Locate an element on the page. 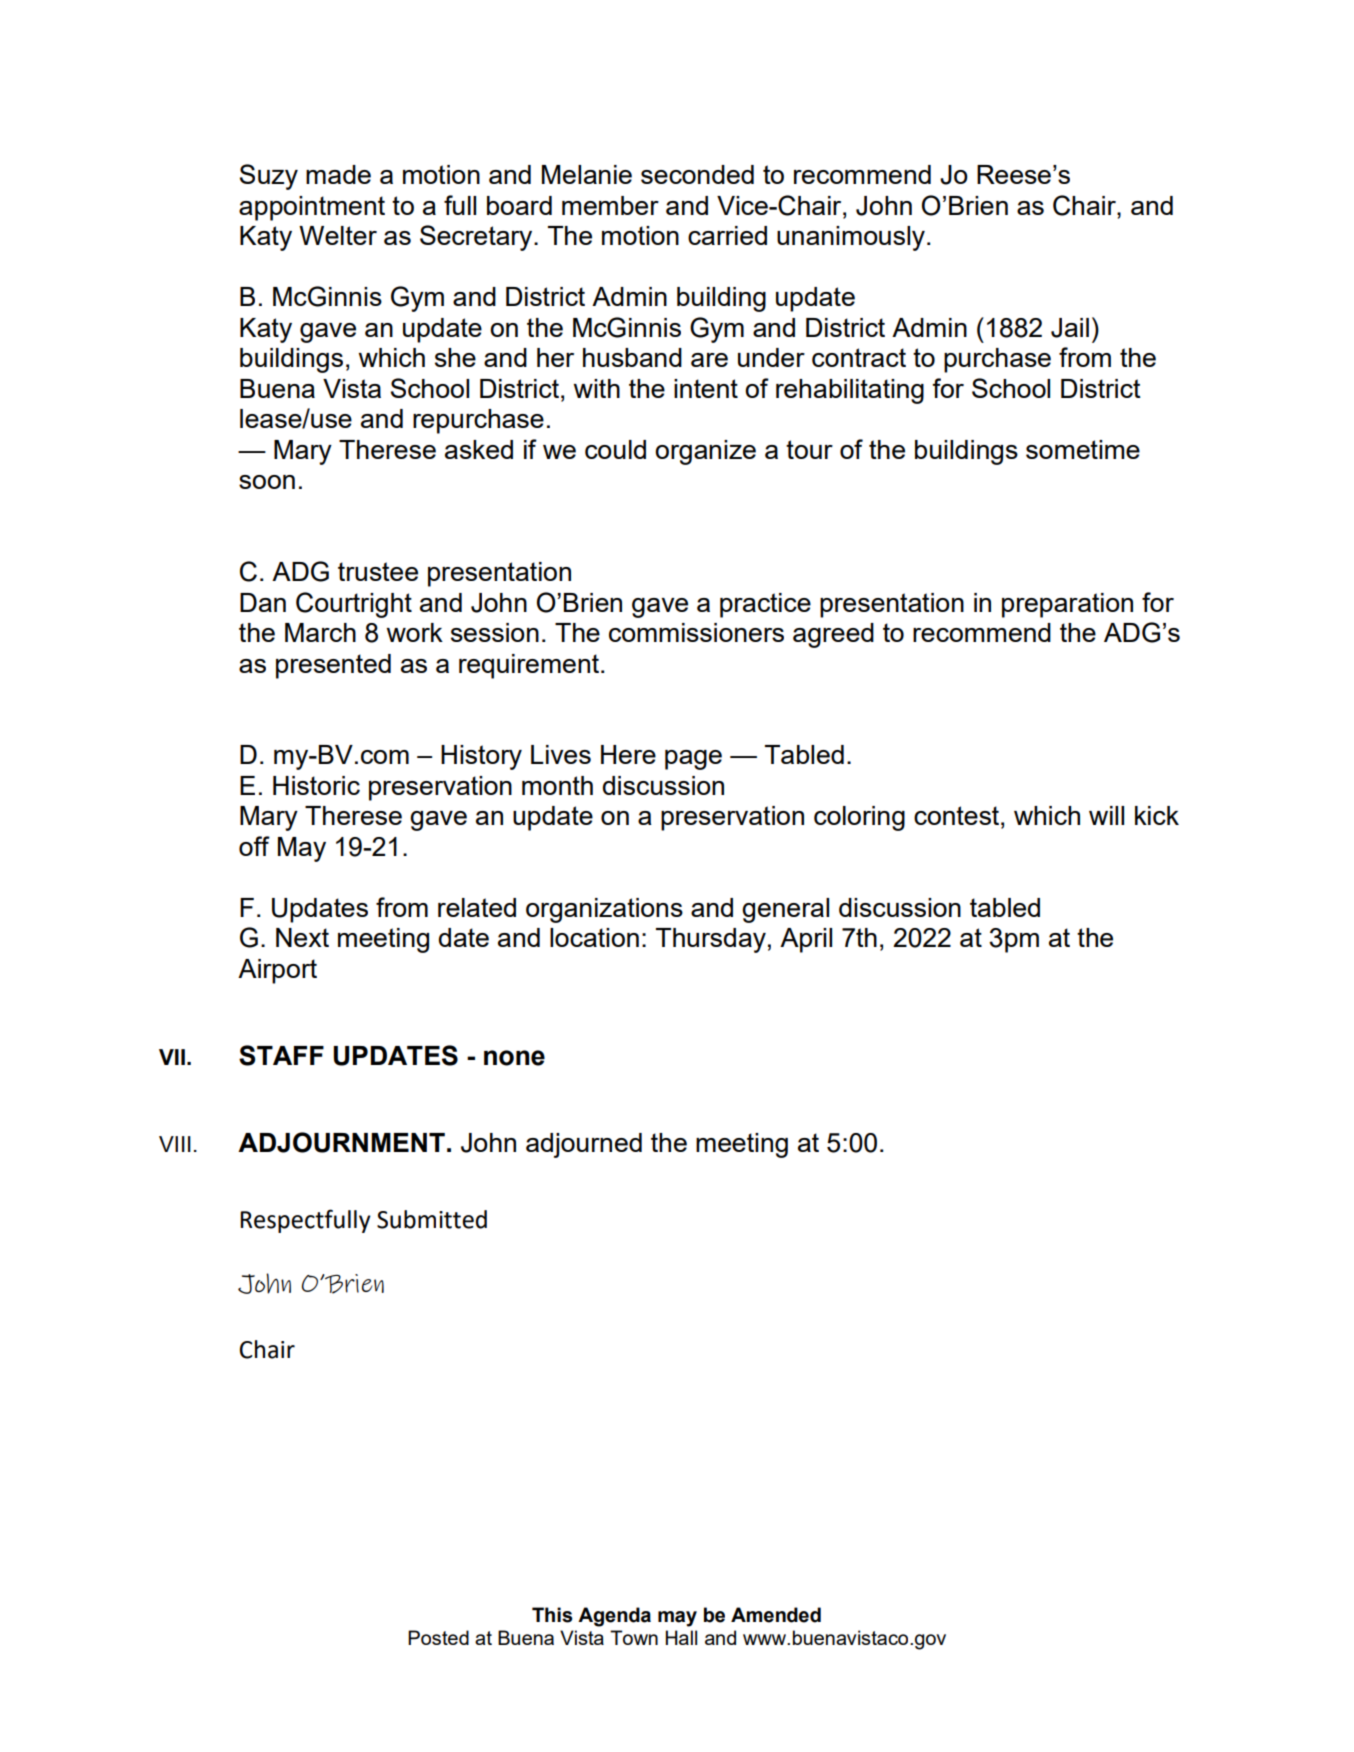 This image has width=1354, height=1752. Posted is located at coordinates (438, 1637).
